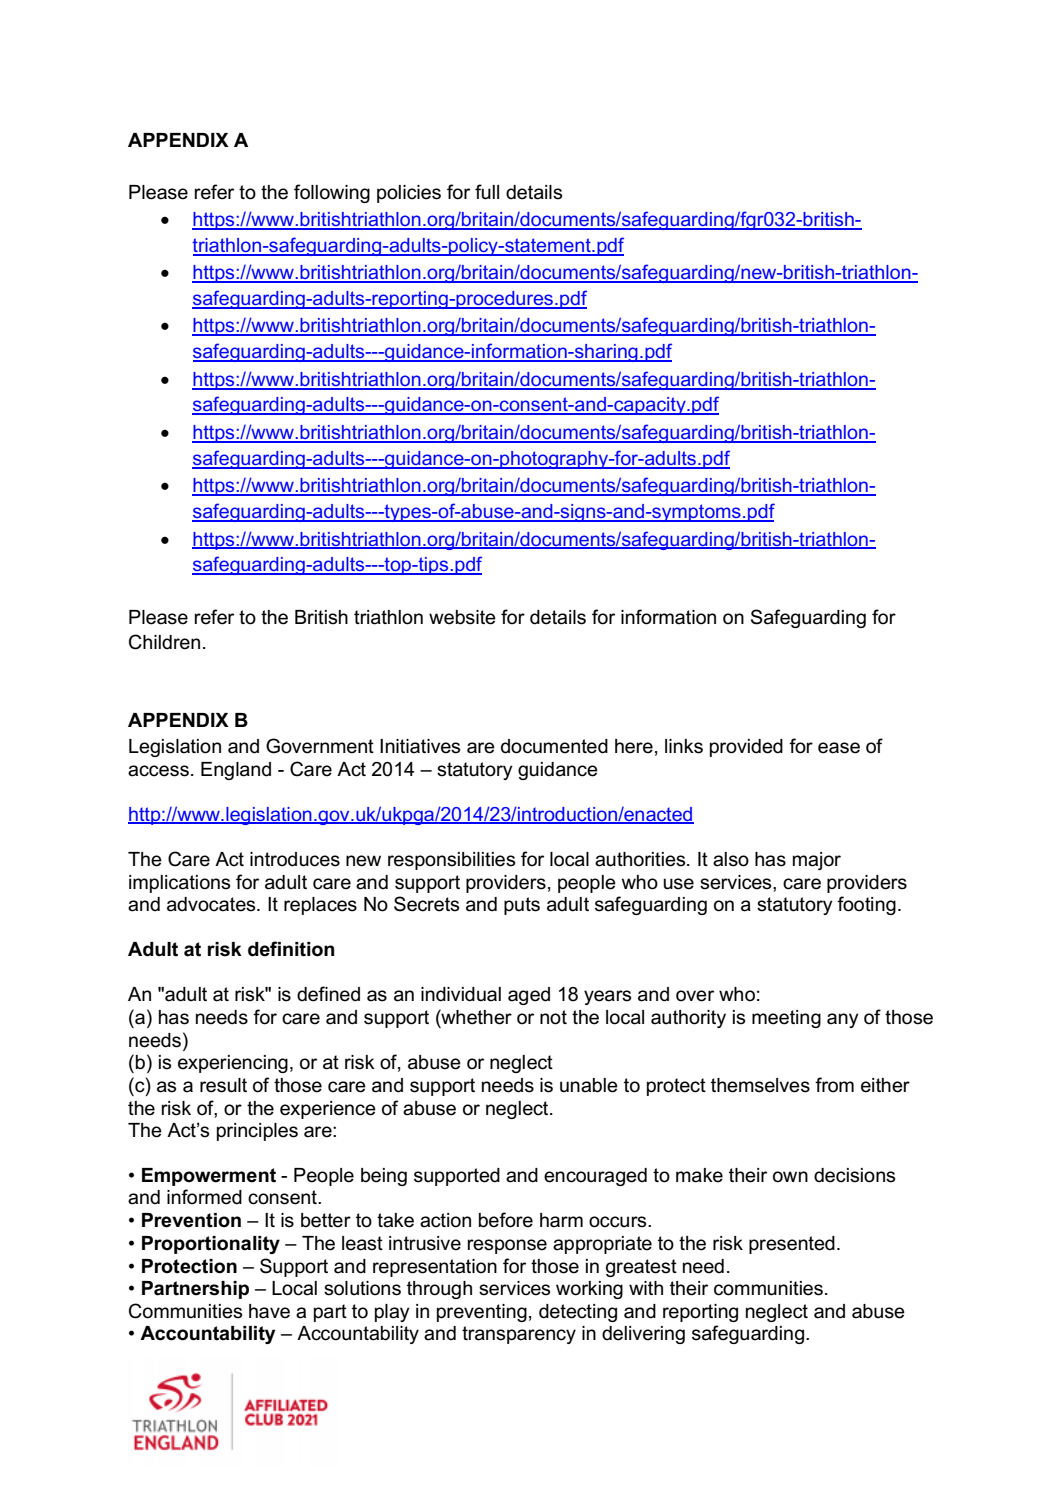  What do you see at coordinates (786, 1019) in the screenshot?
I see `meeting` at bounding box center [786, 1019].
